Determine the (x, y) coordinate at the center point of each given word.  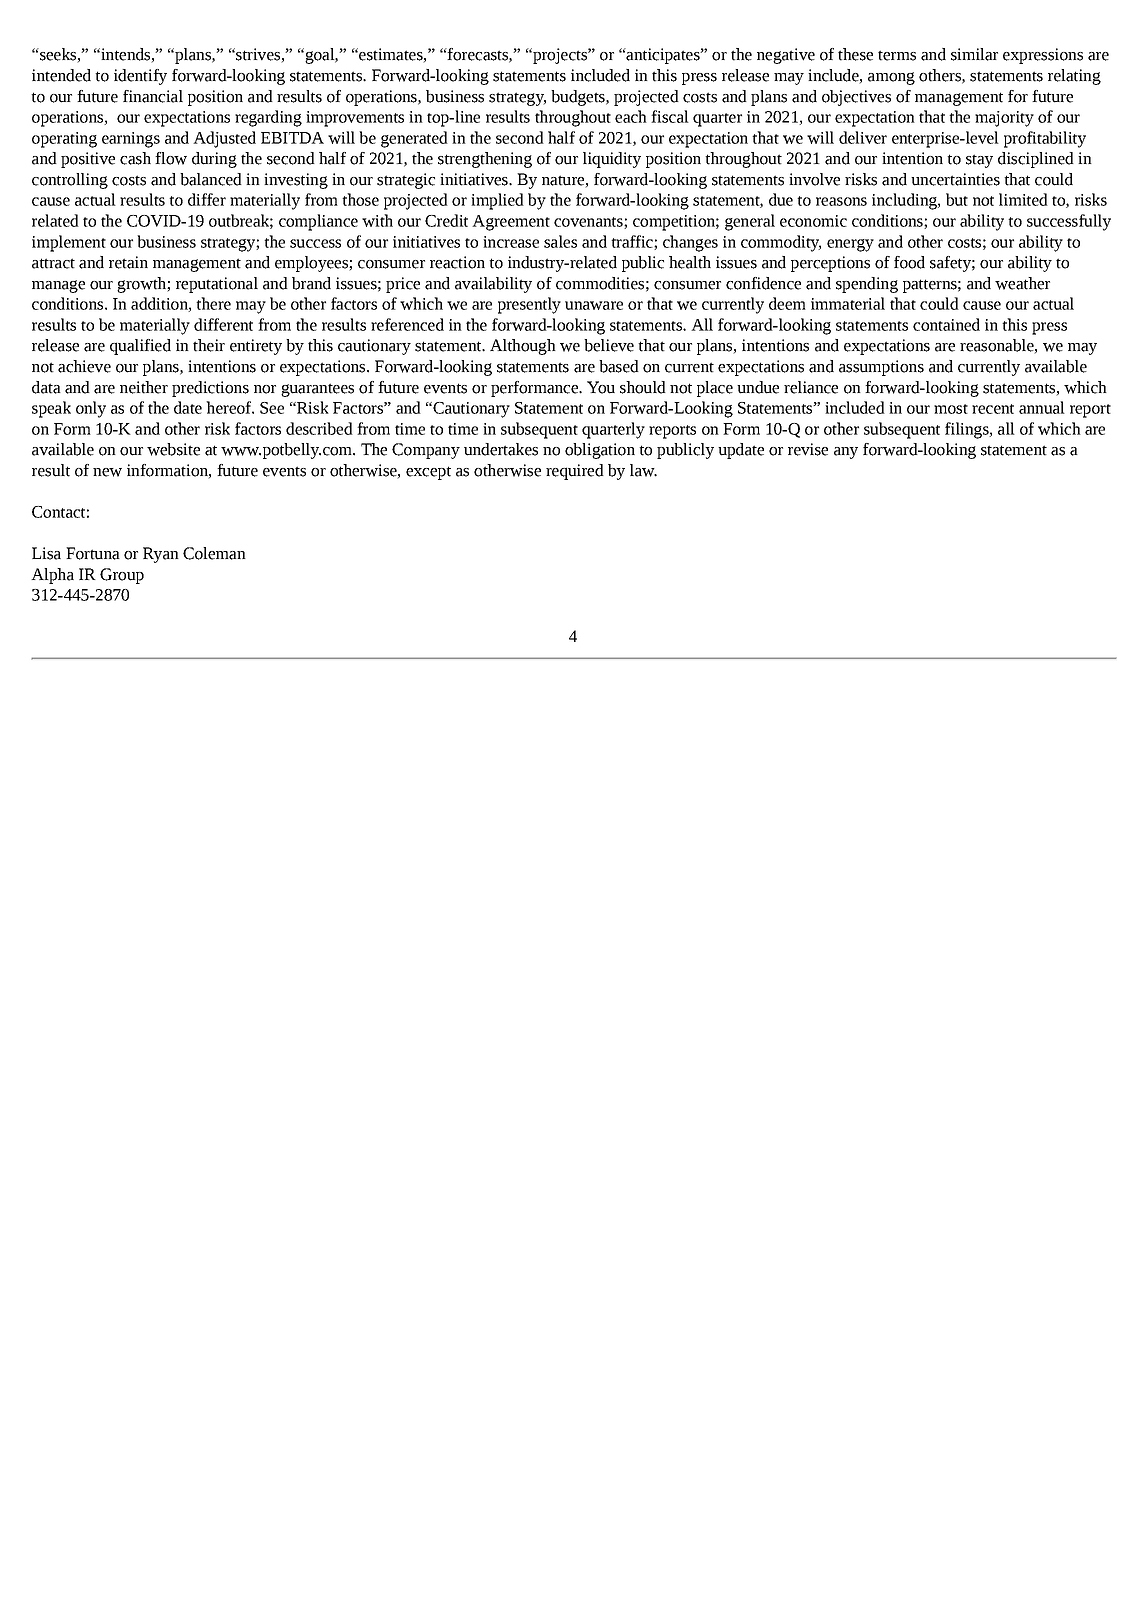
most (951, 409)
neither (144, 387)
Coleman (214, 553)
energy (850, 245)
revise (808, 449)
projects (560, 56)
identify (140, 77)
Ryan (161, 555)
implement (69, 243)
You (601, 387)
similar (974, 54)
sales (560, 241)
